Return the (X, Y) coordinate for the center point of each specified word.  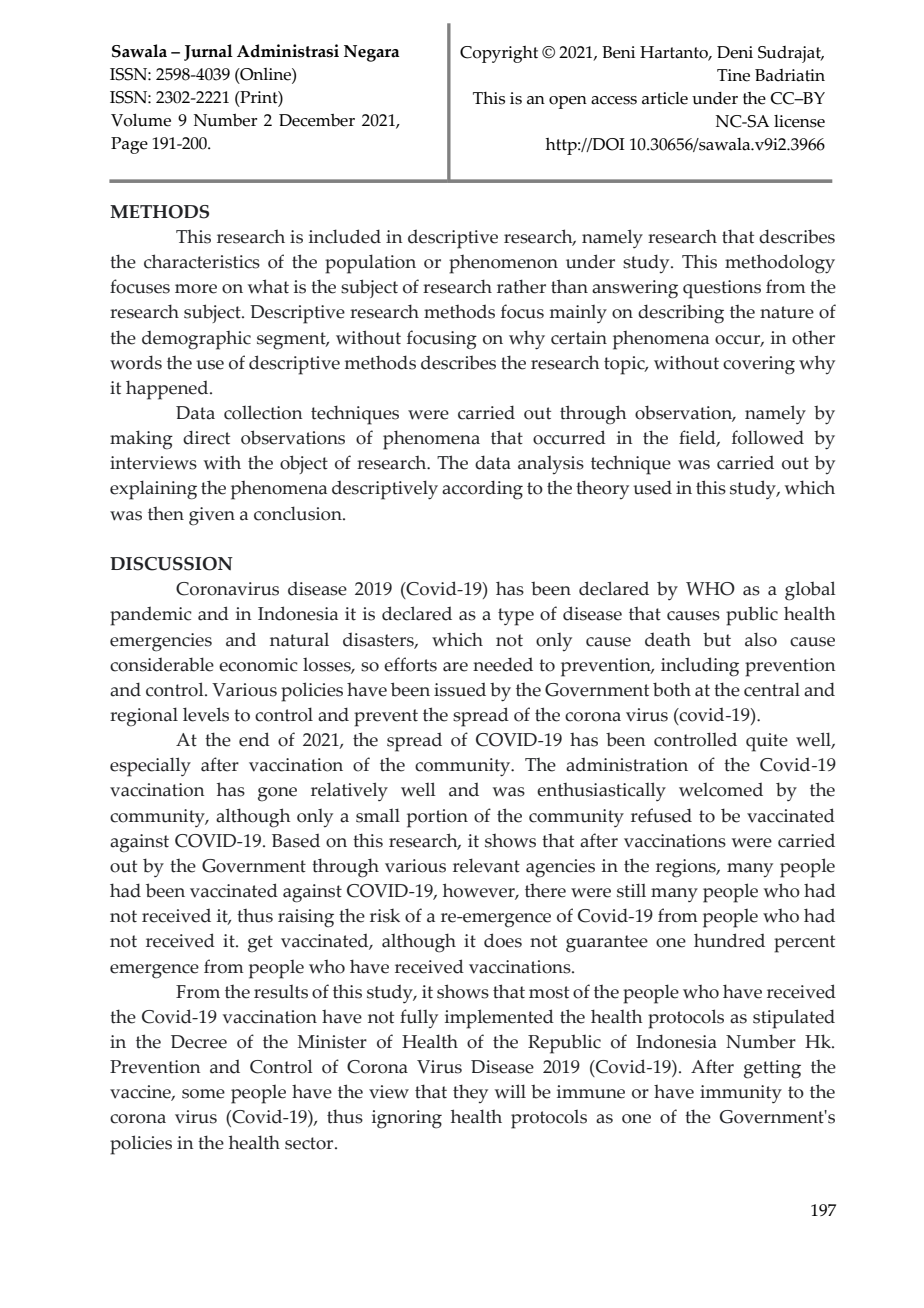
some (203, 1094)
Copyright (499, 54)
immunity (741, 1094)
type (516, 617)
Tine (733, 75)
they (470, 1093)
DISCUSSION (171, 564)
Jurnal (208, 52)
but (717, 639)
